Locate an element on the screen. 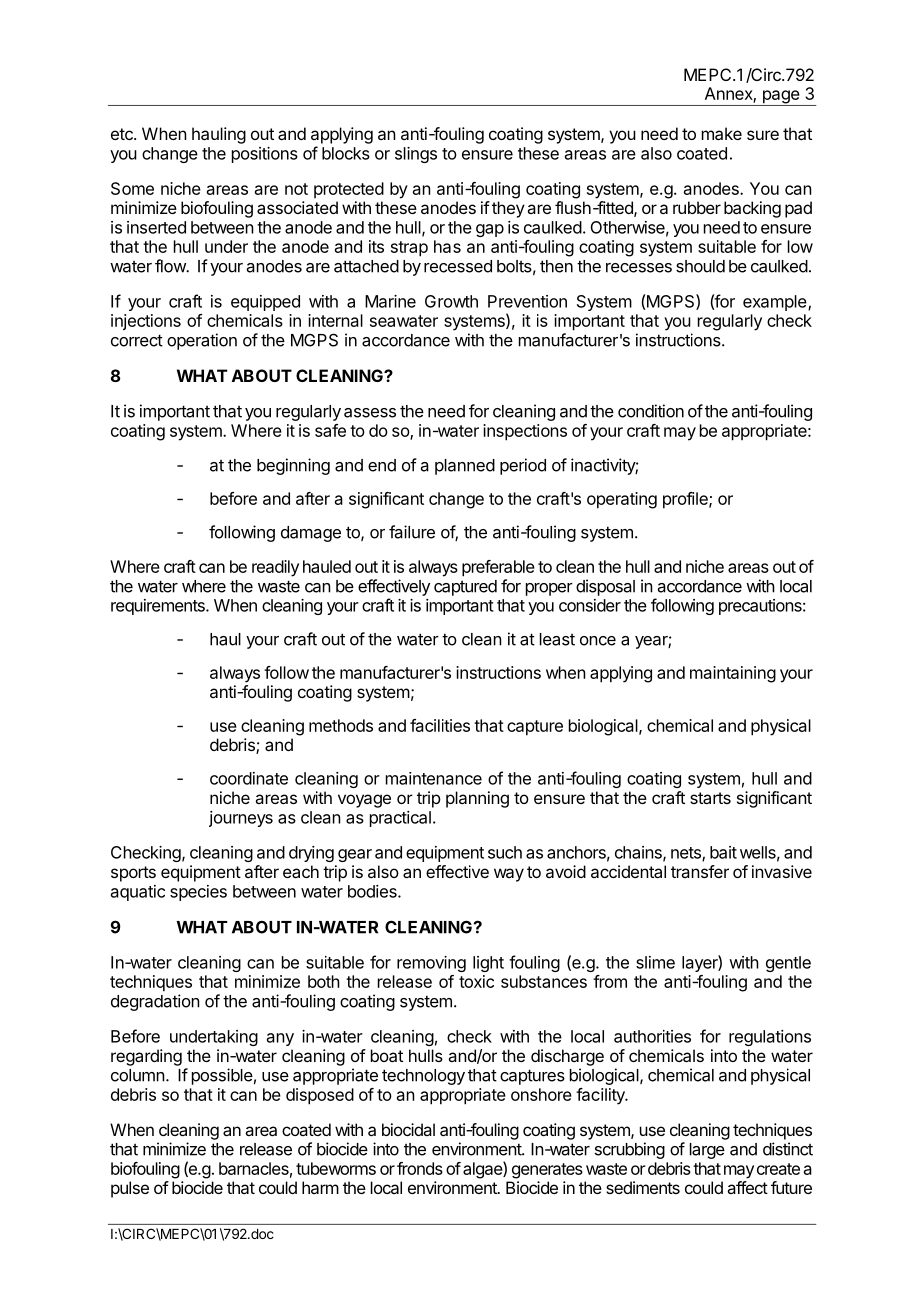 This screenshot has height=1308, width=924. requirements is located at coordinates (159, 607).
